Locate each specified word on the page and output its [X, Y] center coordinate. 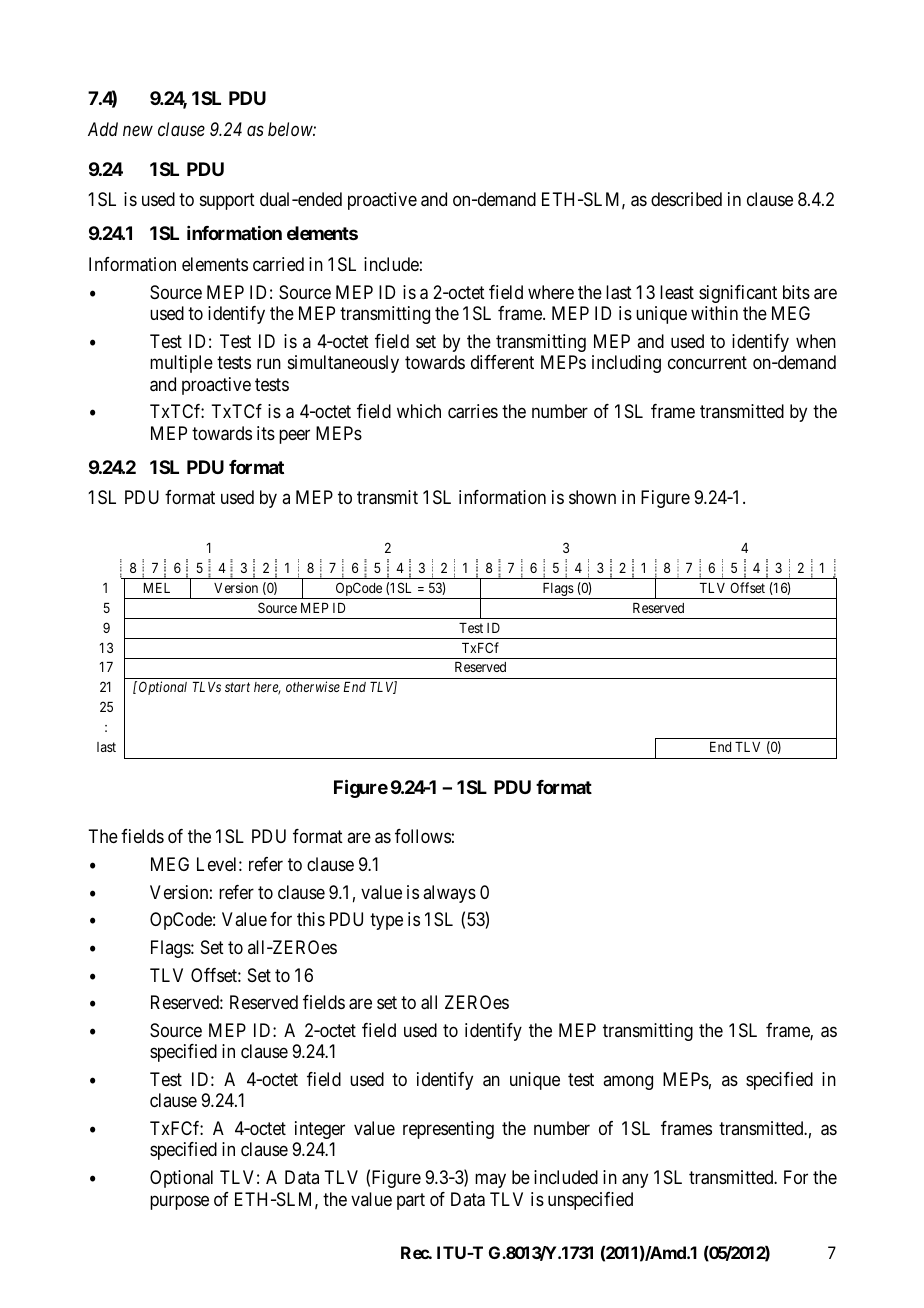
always [449, 894]
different [502, 362]
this [311, 919]
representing [448, 1130]
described [686, 199]
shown [592, 497]
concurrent [707, 362]
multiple [181, 364]
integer [320, 1130]
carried [278, 264]
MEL [157, 588]
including [626, 364]
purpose [179, 1202]
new [138, 130]
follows [423, 836]
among [628, 1082]
